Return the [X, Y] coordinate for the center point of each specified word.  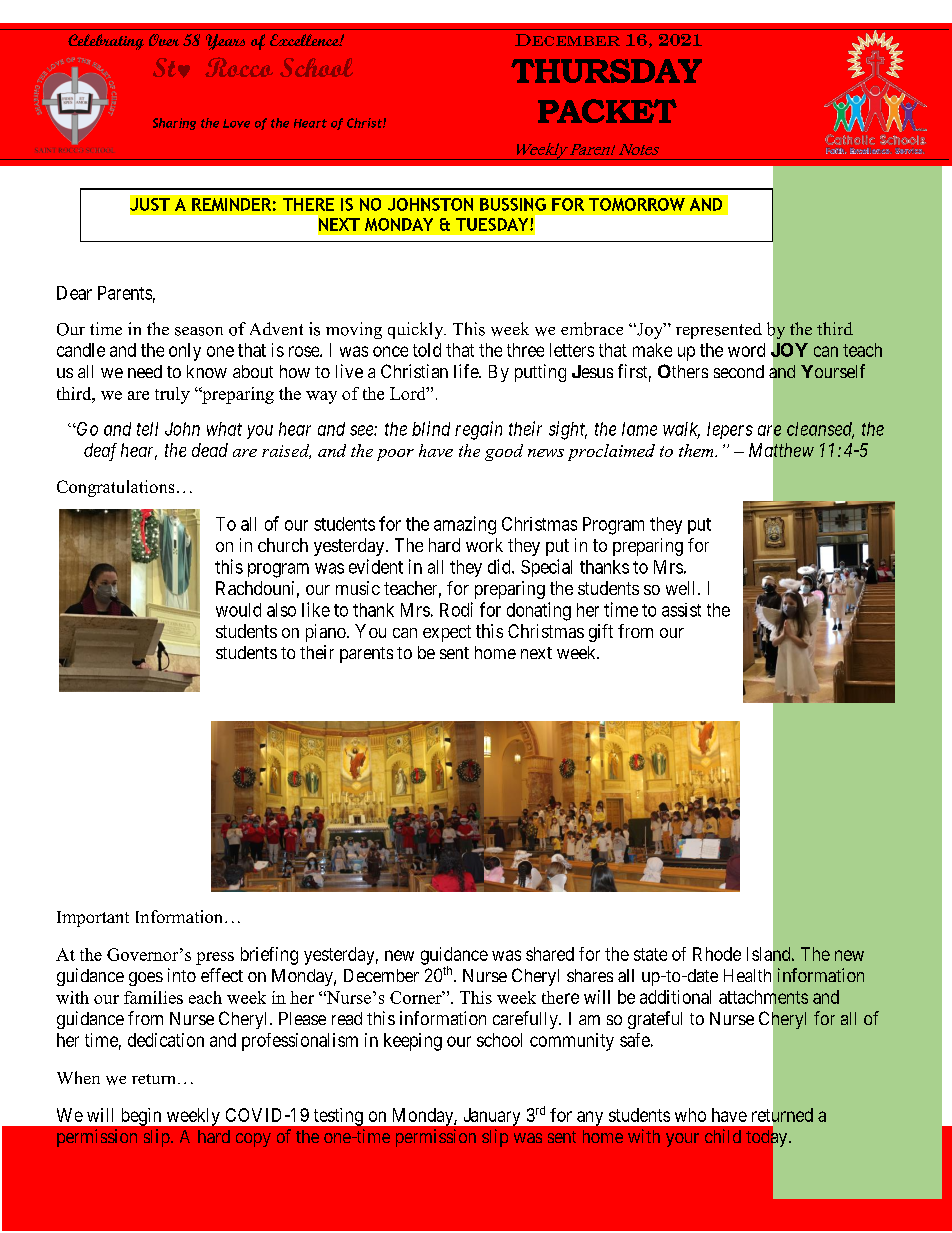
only [185, 352]
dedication [166, 1040]
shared [550, 954]
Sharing [174, 124]
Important [93, 919]
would [238, 610]
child [723, 1136]
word [746, 350]
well [682, 588]
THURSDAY [606, 71]
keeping [413, 1042]
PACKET [607, 111]
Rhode [717, 954]
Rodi [456, 609]
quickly [417, 330]
